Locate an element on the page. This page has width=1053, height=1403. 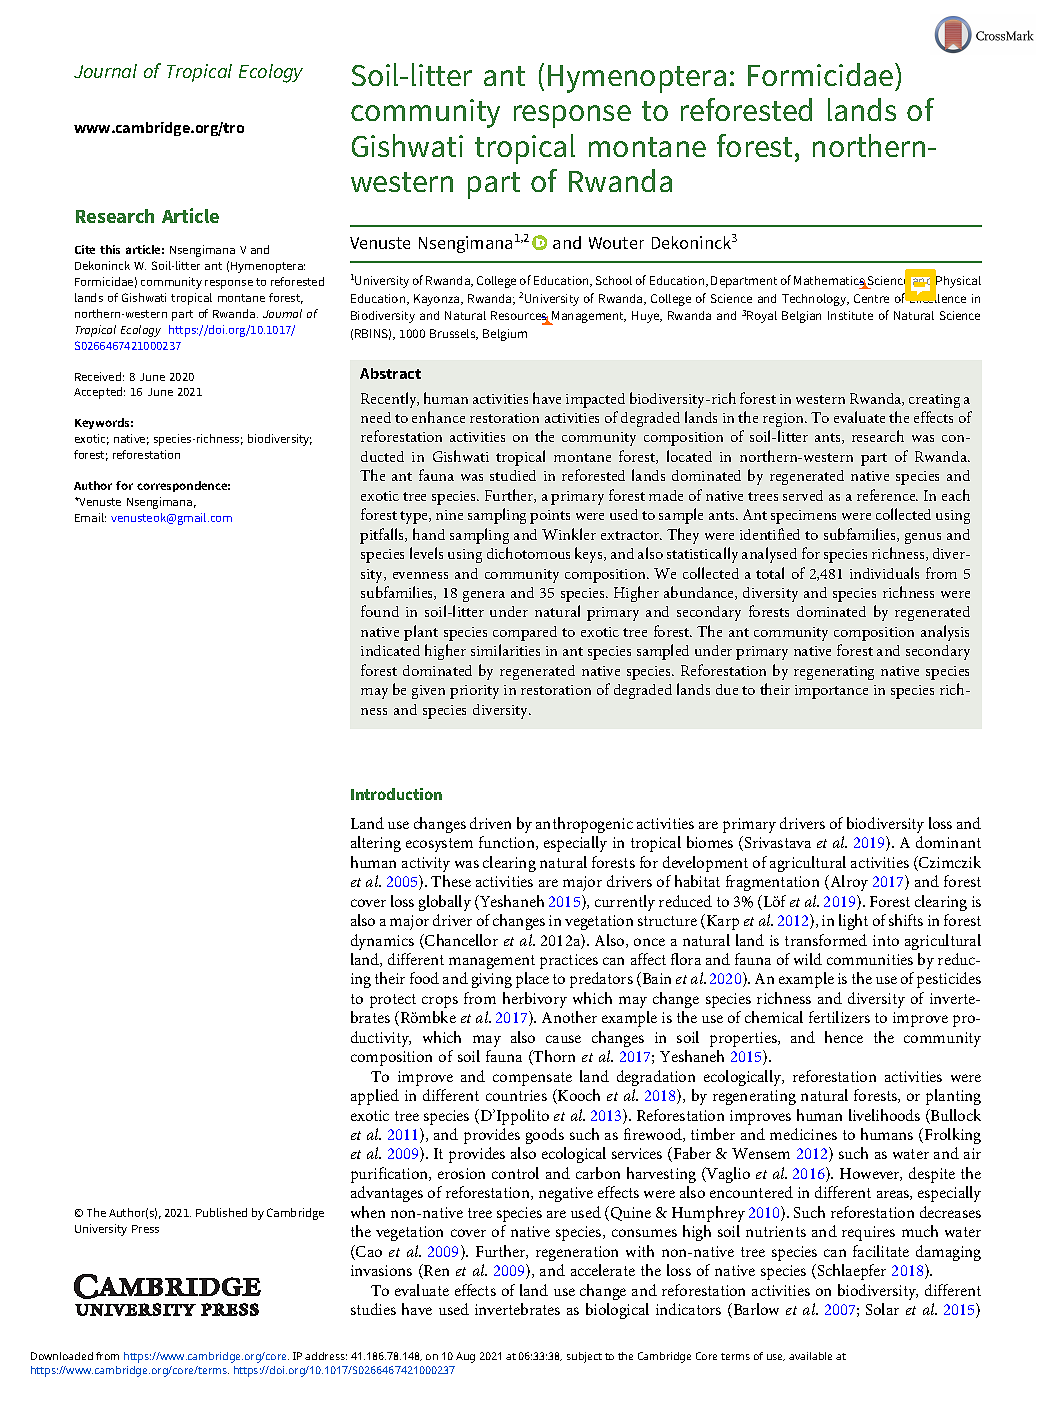
genus is located at coordinates (923, 538).
